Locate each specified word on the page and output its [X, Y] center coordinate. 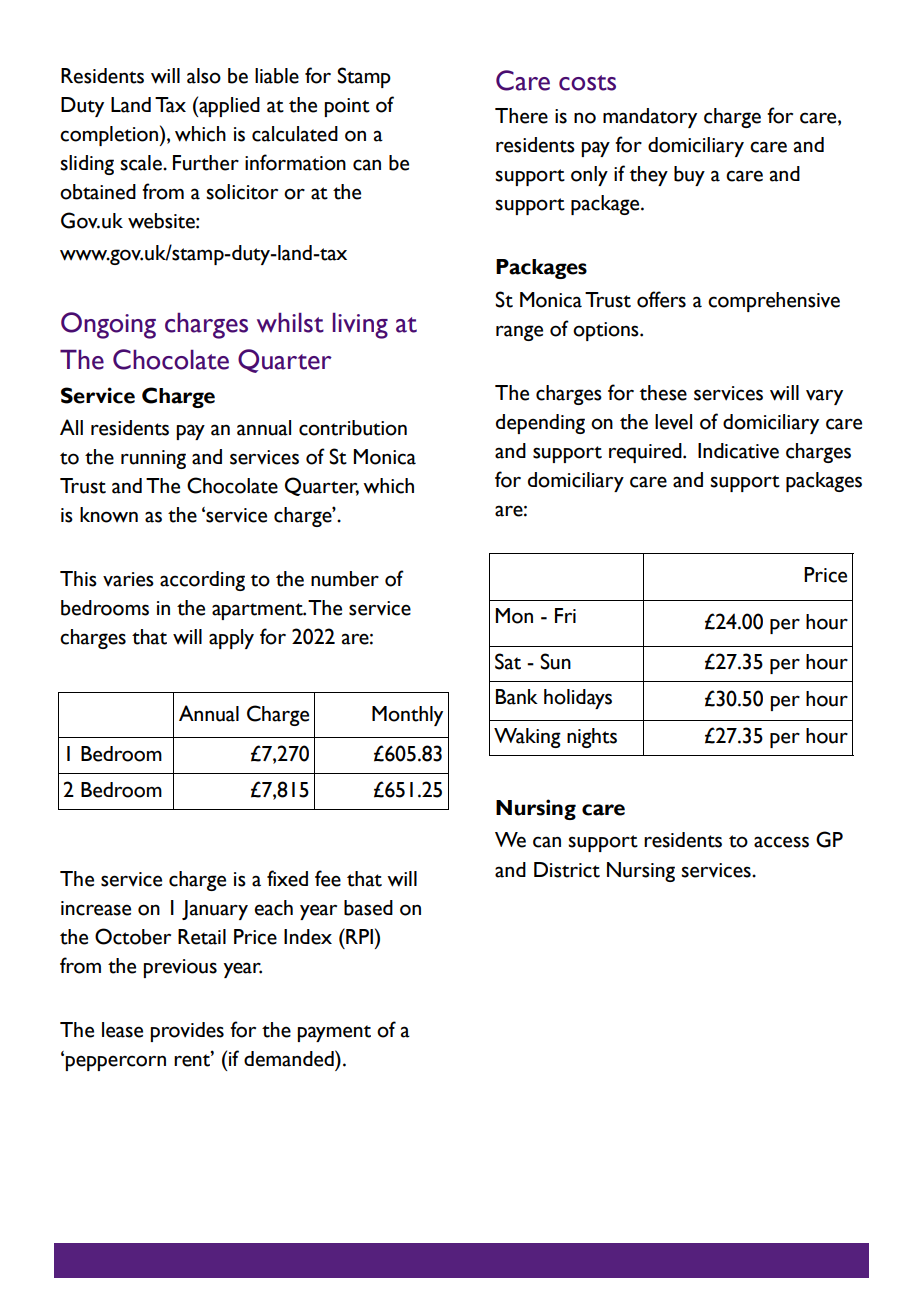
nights [592, 738]
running [153, 459]
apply [231, 639]
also [204, 76]
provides [187, 1032]
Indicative [738, 451]
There [521, 116]
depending [540, 424]
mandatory [650, 118]
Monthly [407, 716]
